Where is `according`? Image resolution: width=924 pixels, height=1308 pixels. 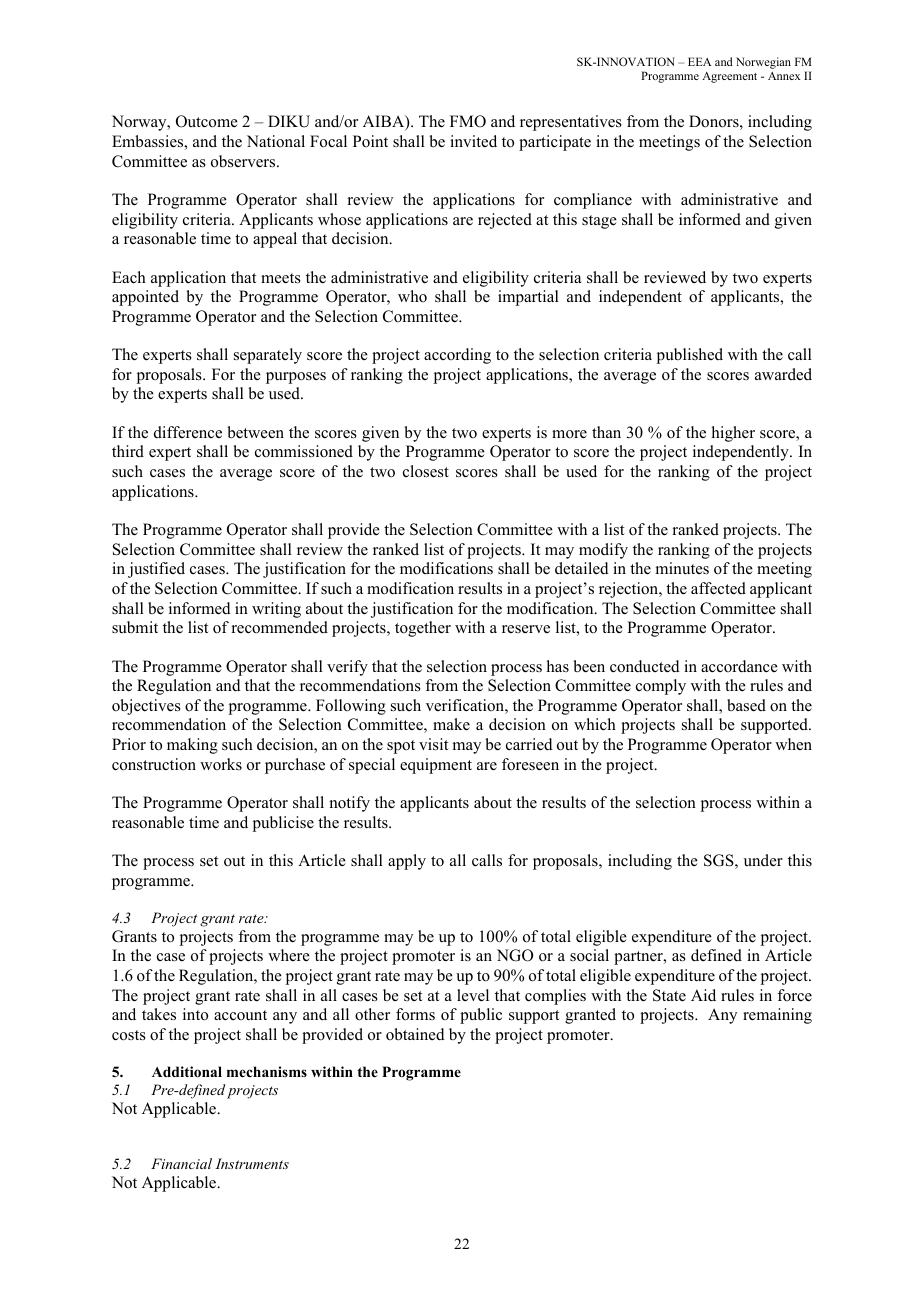
according is located at coordinates (457, 356).
